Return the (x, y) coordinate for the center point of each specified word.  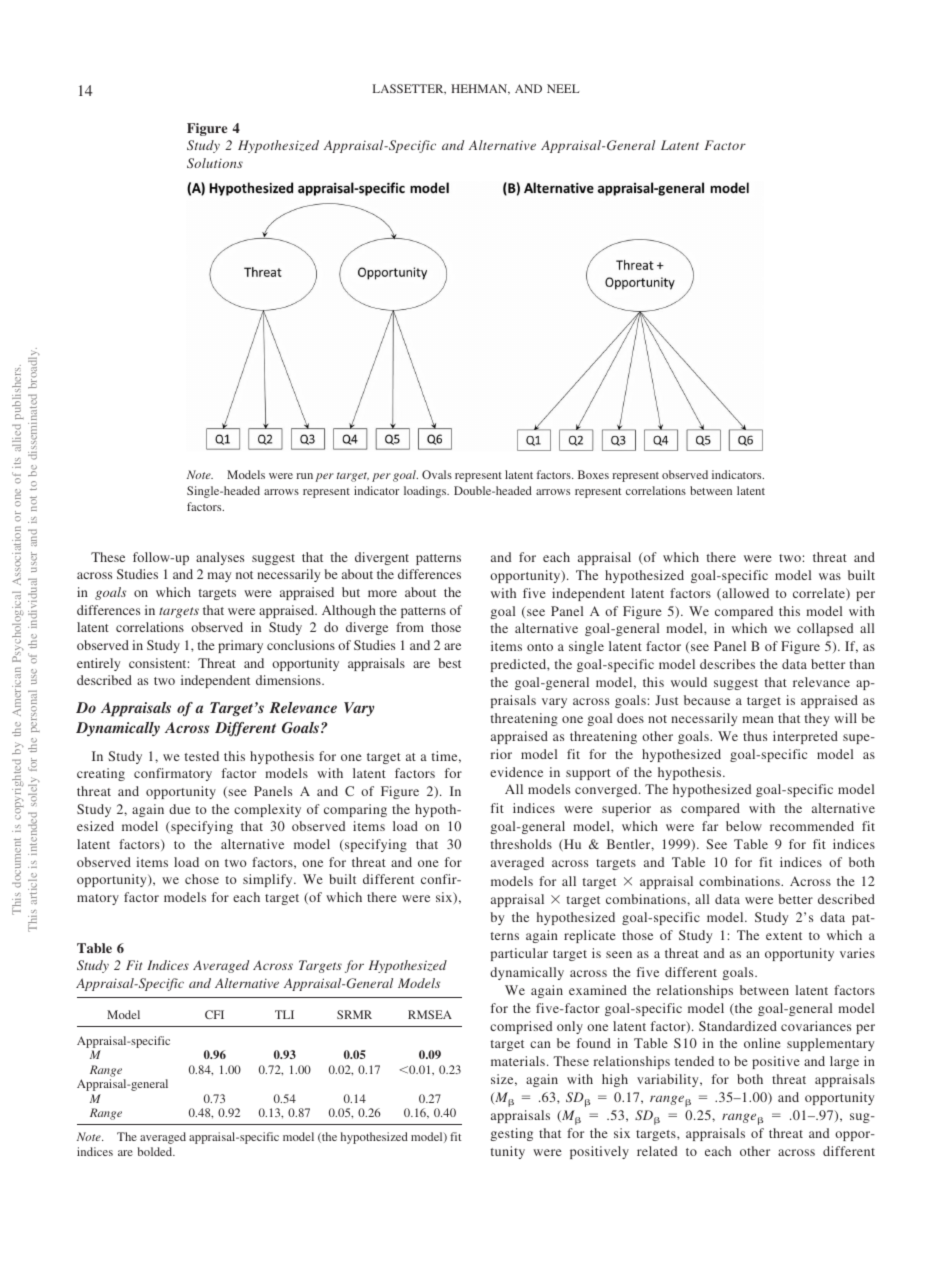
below (744, 826)
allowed (744, 594)
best (449, 663)
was (830, 576)
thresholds (521, 844)
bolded (156, 1151)
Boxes (593, 474)
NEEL (563, 88)
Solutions (215, 163)
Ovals (437, 474)
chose (202, 879)
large (844, 1062)
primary (240, 646)
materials (518, 1061)
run (305, 476)
